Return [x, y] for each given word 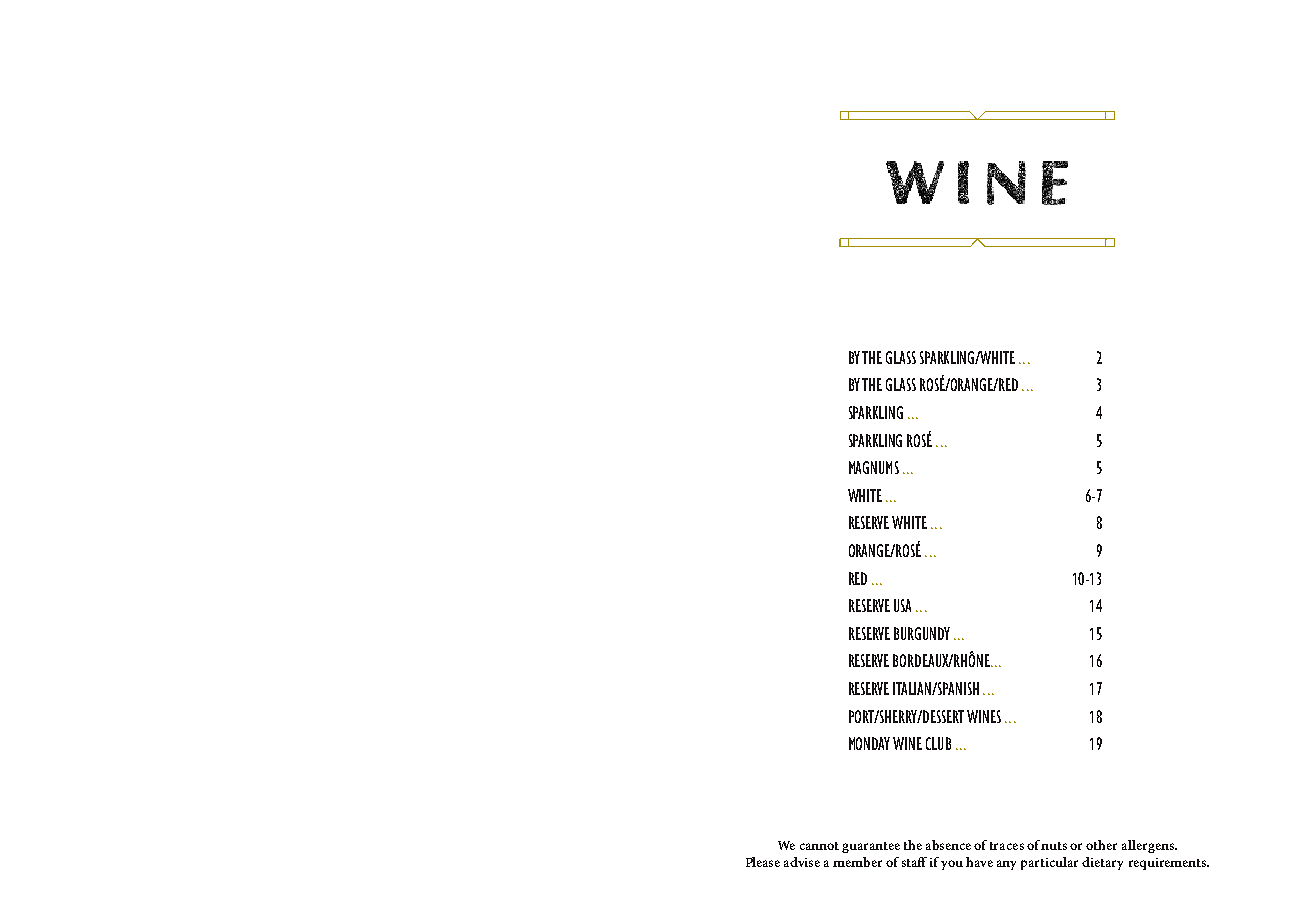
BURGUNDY [922, 633]
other [1101, 845]
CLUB [938, 743]
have [979, 862]
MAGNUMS [874, 467]
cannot [819, 846]
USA [902, 605]
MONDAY [869, 743]
